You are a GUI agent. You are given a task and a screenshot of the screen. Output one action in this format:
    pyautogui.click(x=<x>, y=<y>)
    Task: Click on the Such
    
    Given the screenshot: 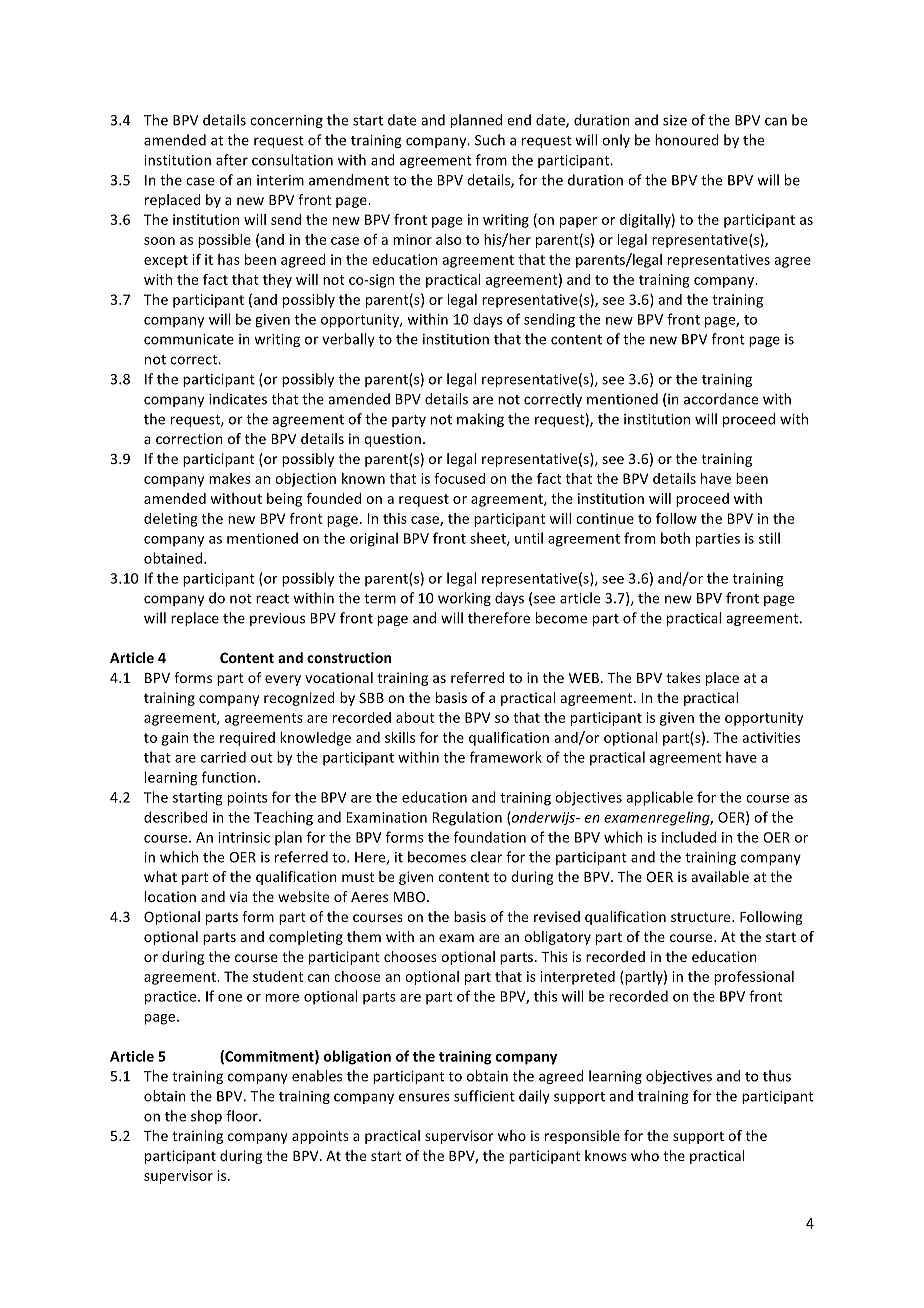 What is the action you would take?
    pyautogui.click(x=490, y=140)
